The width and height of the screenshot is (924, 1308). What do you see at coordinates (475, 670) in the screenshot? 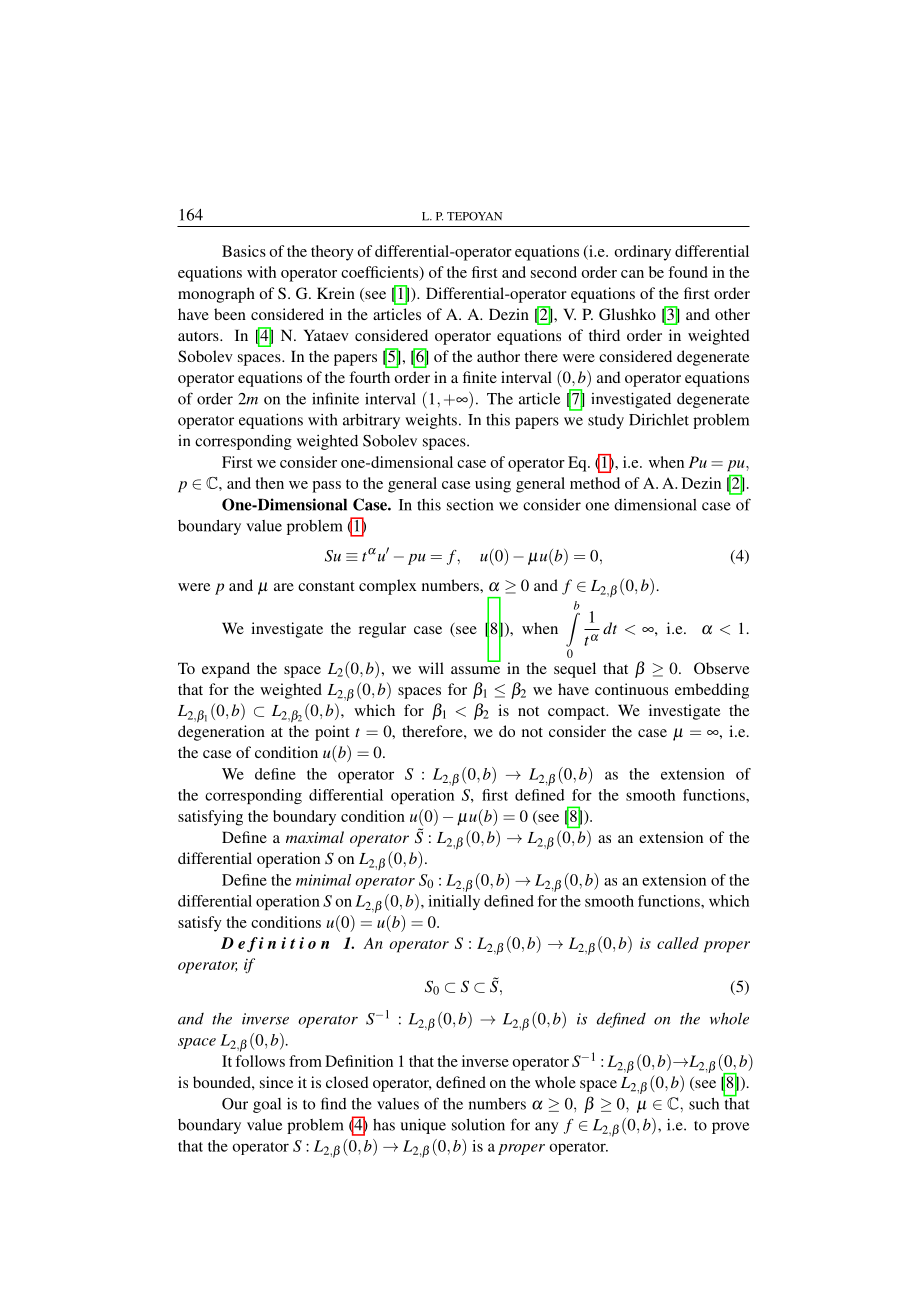
I see `assume` at bounding box center [475, 670].
